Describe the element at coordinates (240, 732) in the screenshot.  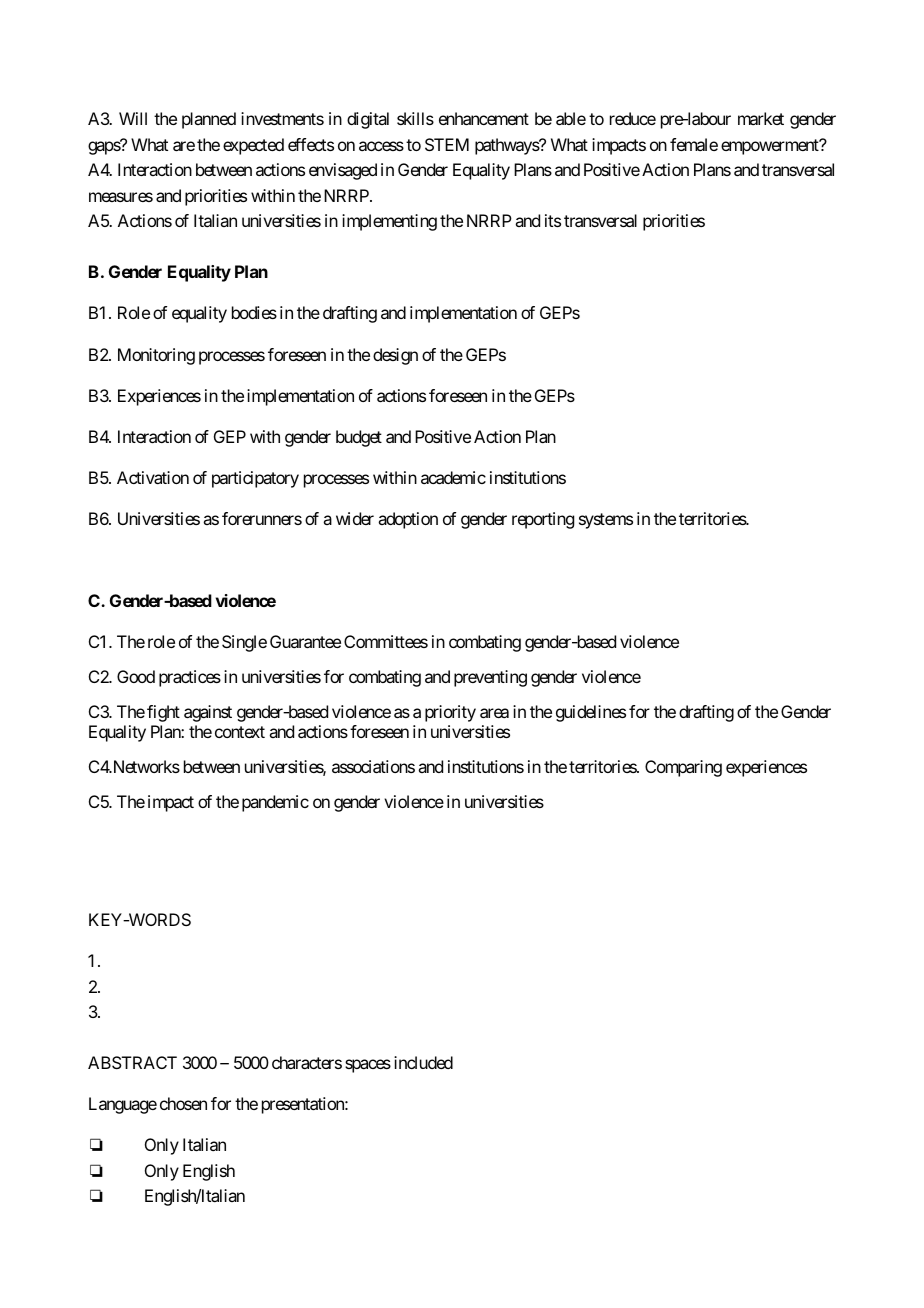
I see `context` at that location.
